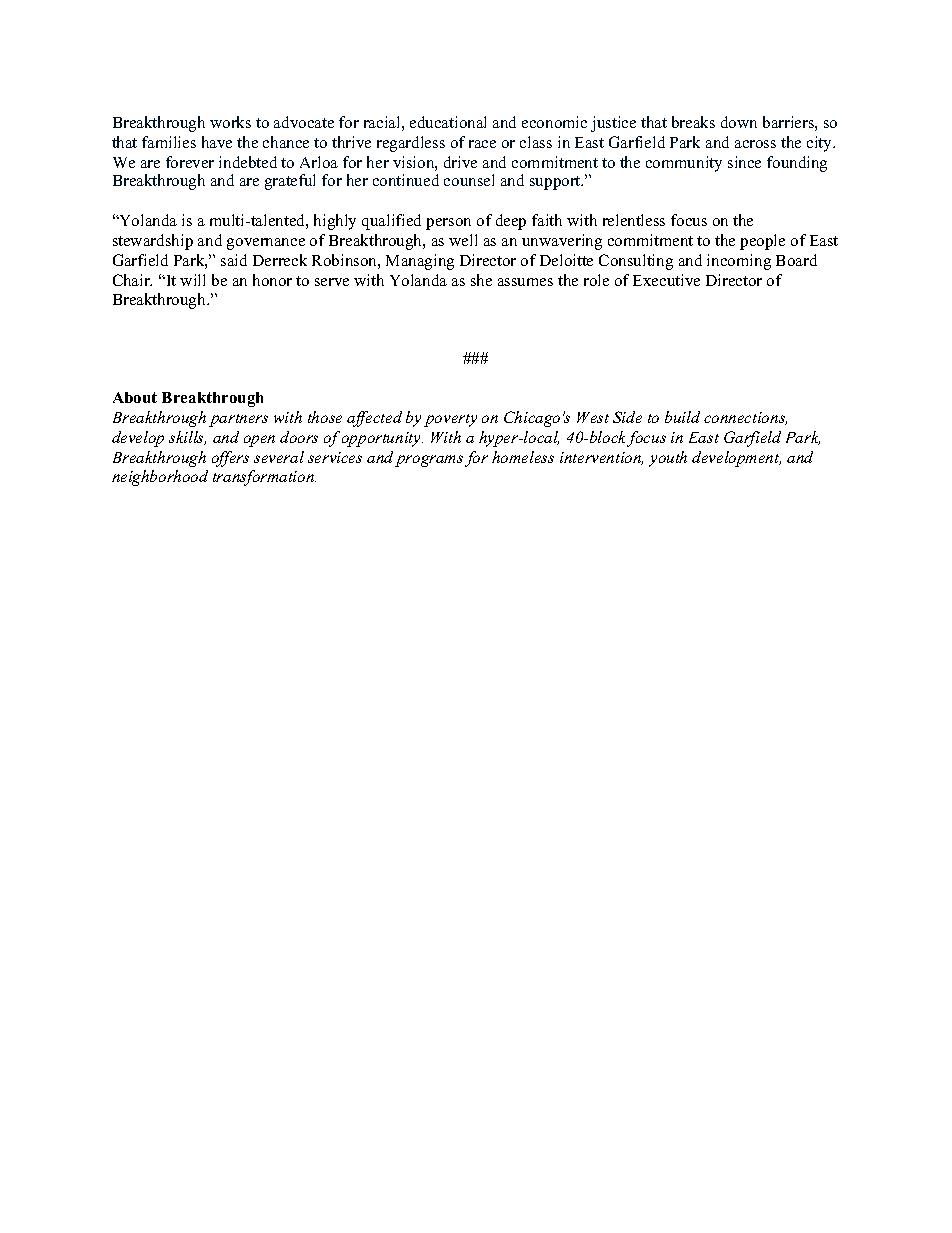 The height and width of the document is (1233, 952). I want to click on have, so click(217, 142).
